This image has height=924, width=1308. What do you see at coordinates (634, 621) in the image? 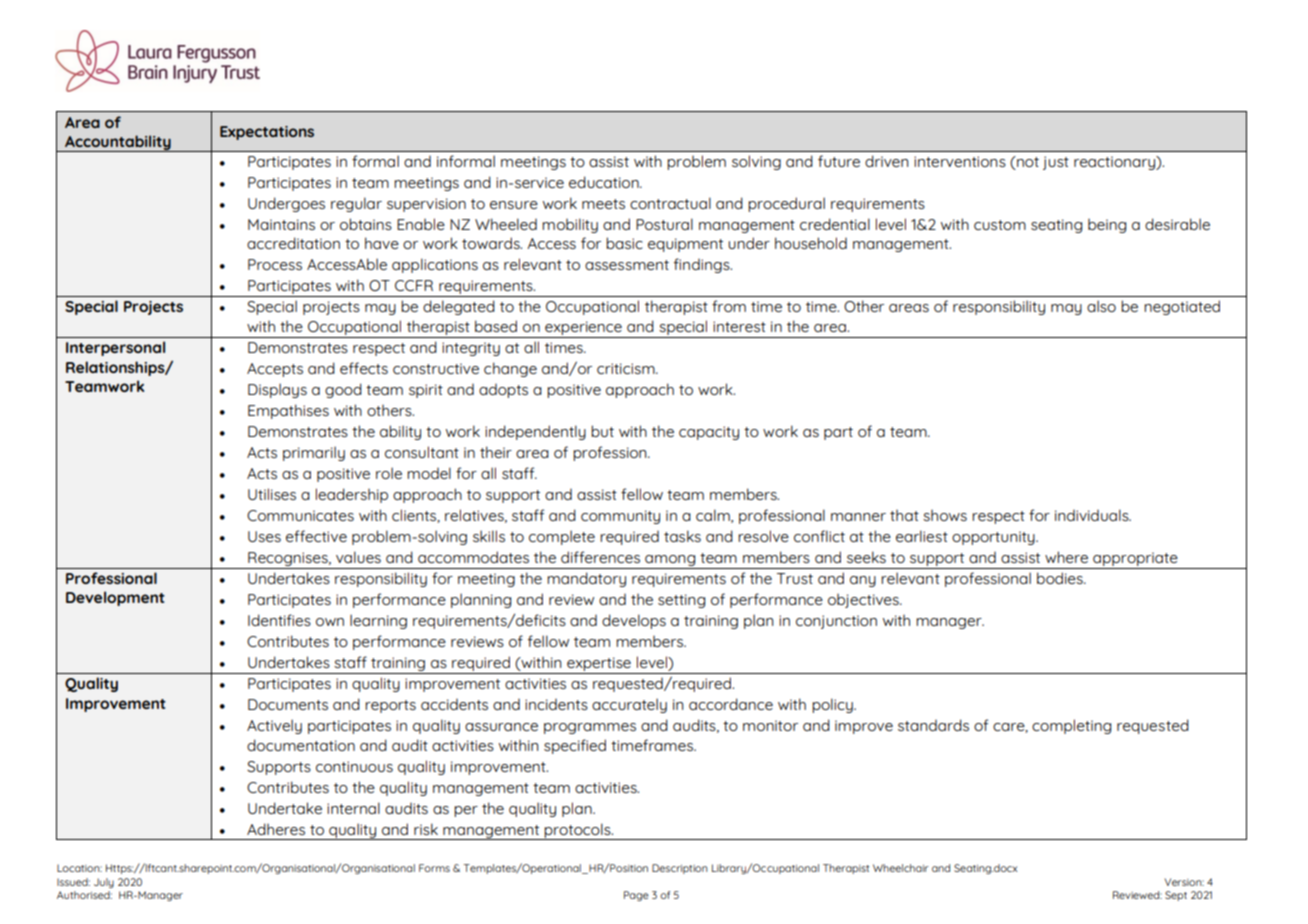
I see `develops` at bounding box center [634, 621].
